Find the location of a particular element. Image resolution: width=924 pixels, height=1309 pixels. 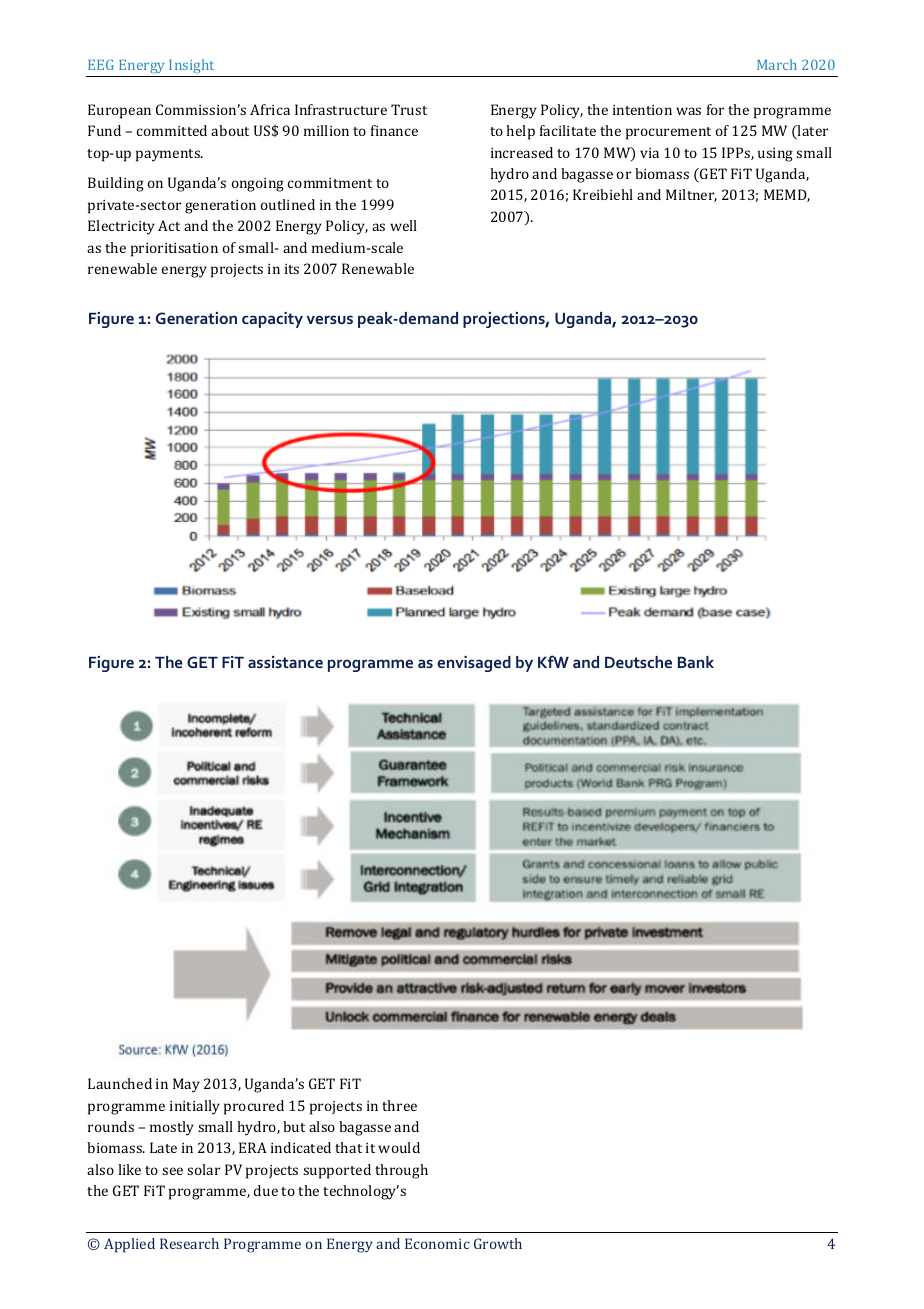

Deutsche is located at coordinates (638, 662).
